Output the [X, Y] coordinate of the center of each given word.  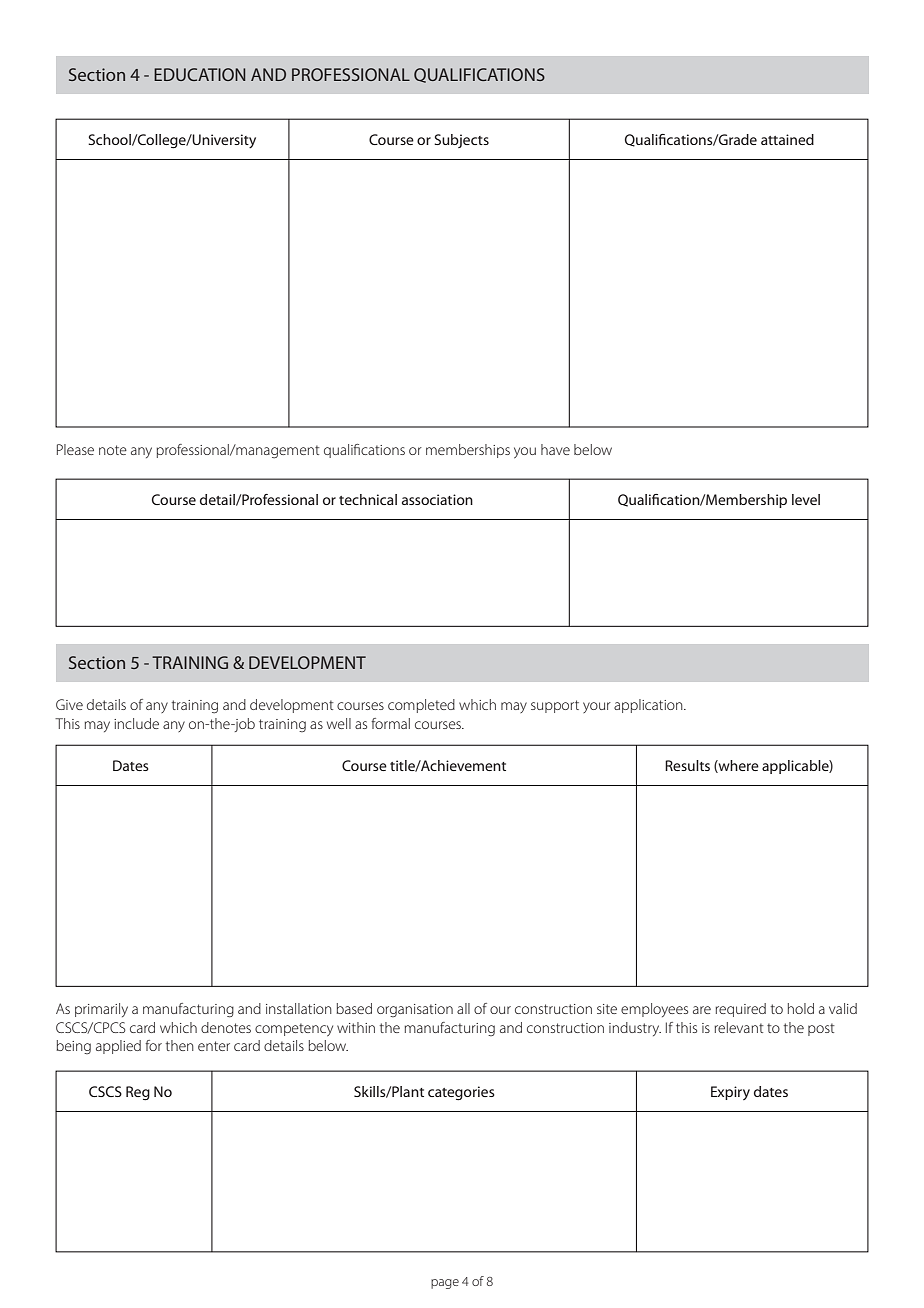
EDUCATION [199, 74]
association [437, 499]
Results [687, 765]
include [136, 723]
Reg [138, 1093]
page [445, 1284]
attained [787, 139]
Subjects [461, 141]
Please [75, 449]
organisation [415, 1010]
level [806, 499]
